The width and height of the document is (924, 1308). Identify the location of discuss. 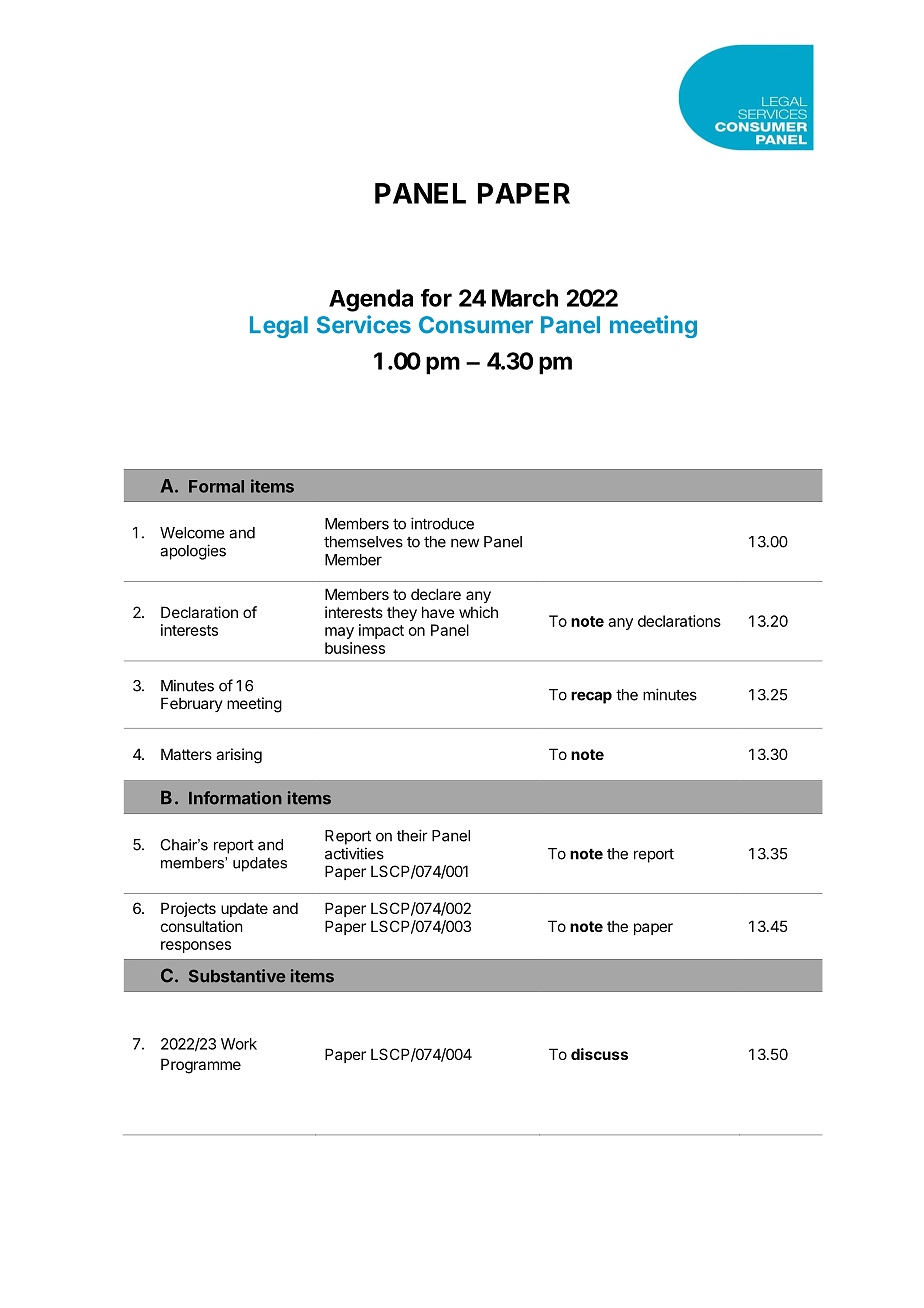
(599, 1054).
